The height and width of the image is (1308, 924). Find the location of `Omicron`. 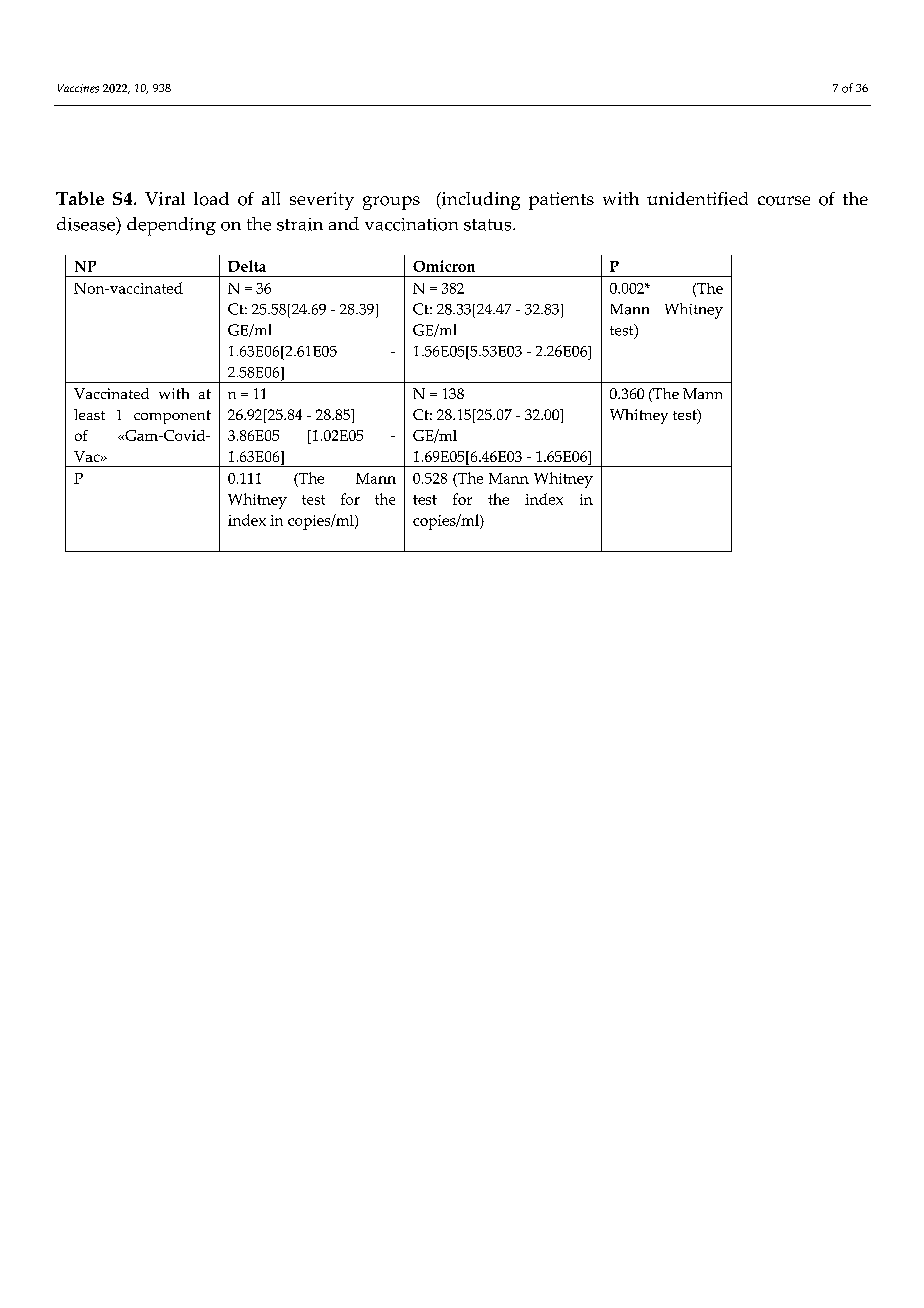

Omicron is located at coordinates (444, 266).
